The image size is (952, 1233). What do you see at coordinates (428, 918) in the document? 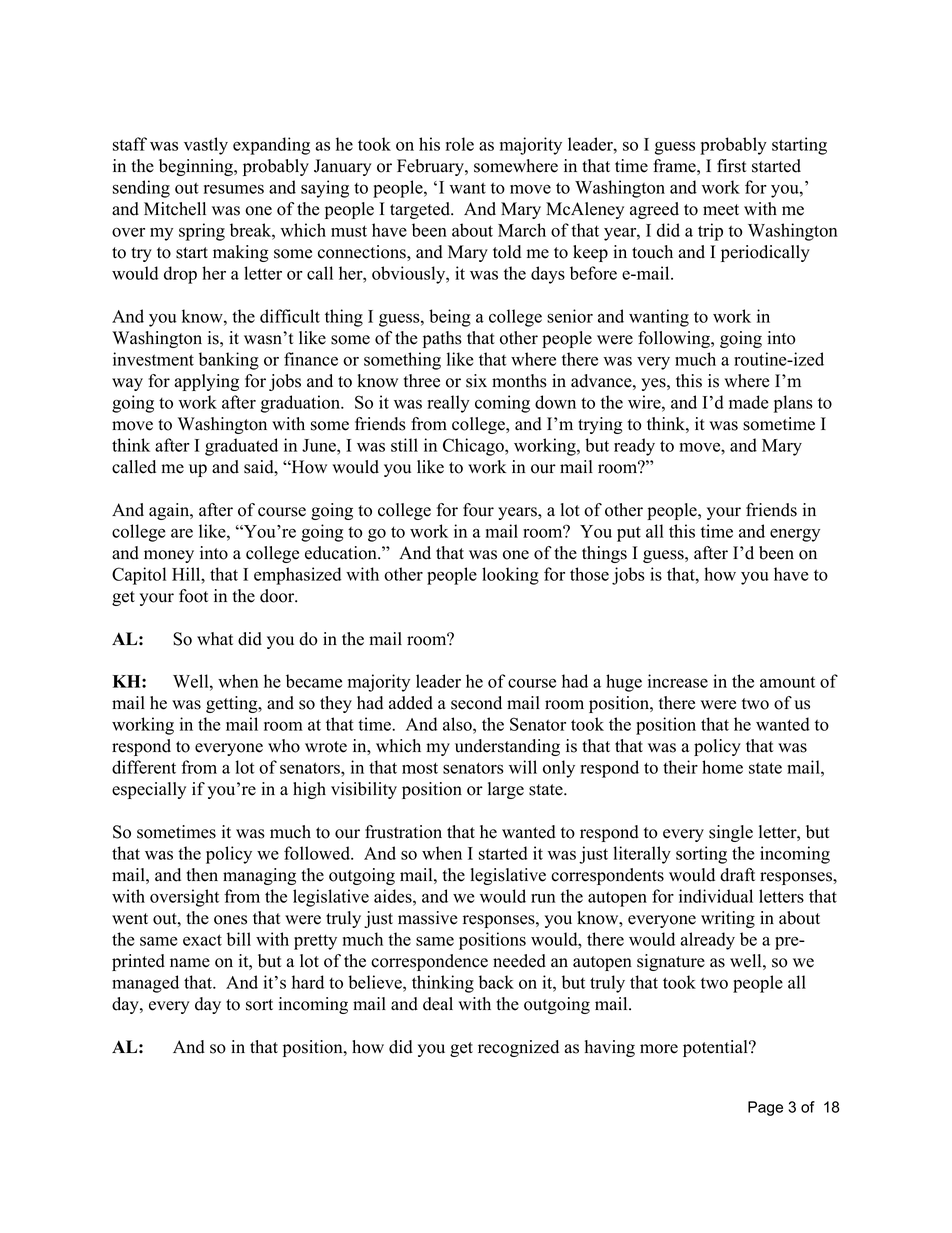
I see `massive` at bounding box center [428, 918].
